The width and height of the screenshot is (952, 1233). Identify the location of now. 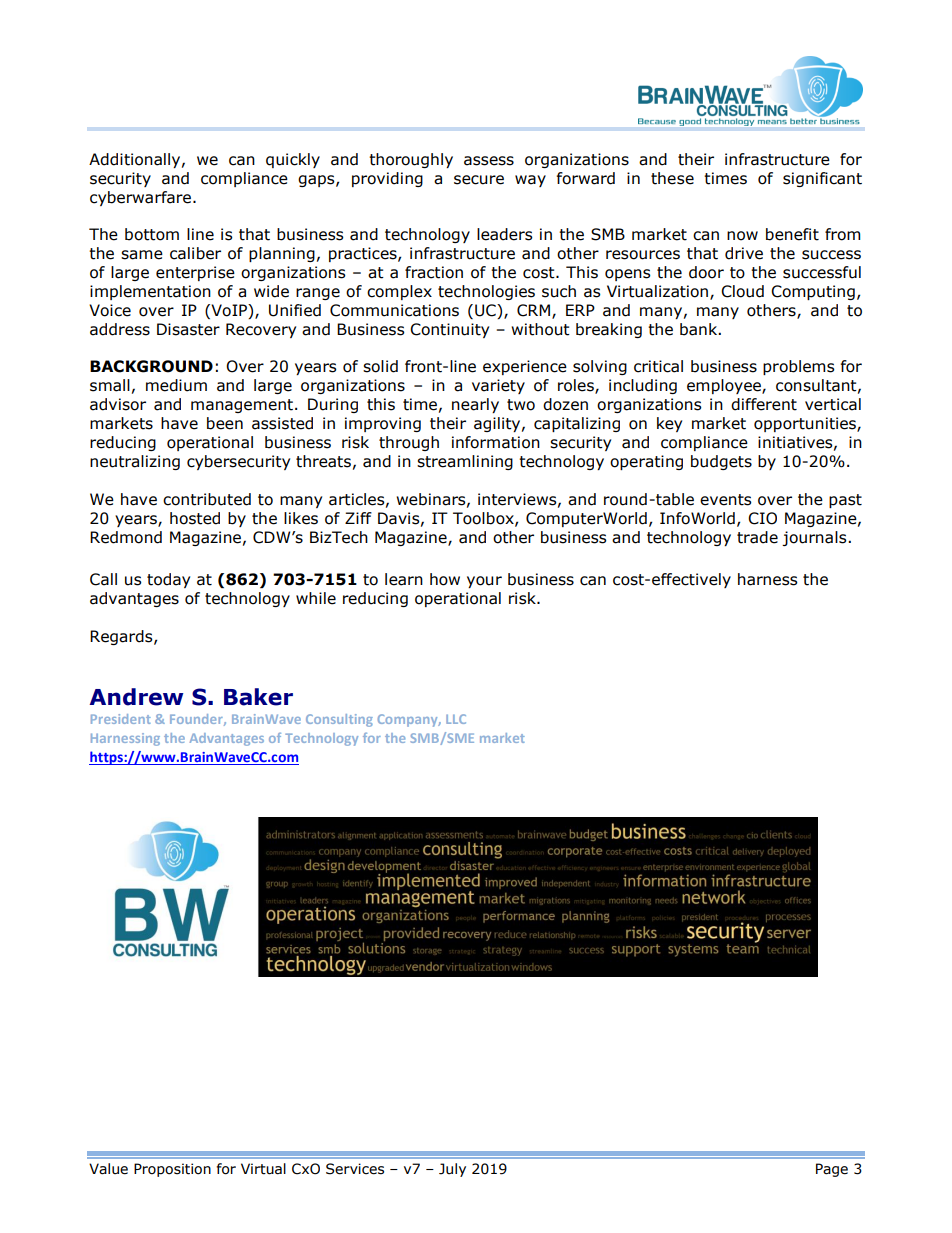
(742, 236).
